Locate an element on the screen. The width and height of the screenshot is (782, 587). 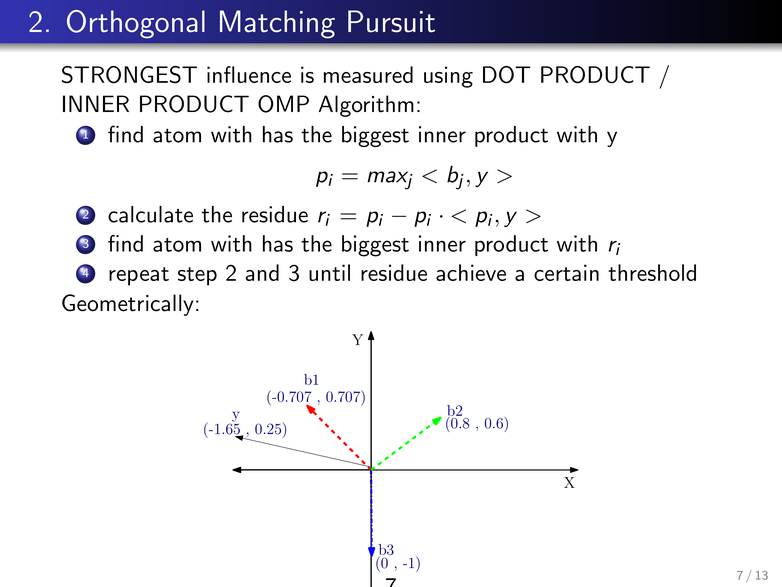
until is located at coordinates (329, 272).
